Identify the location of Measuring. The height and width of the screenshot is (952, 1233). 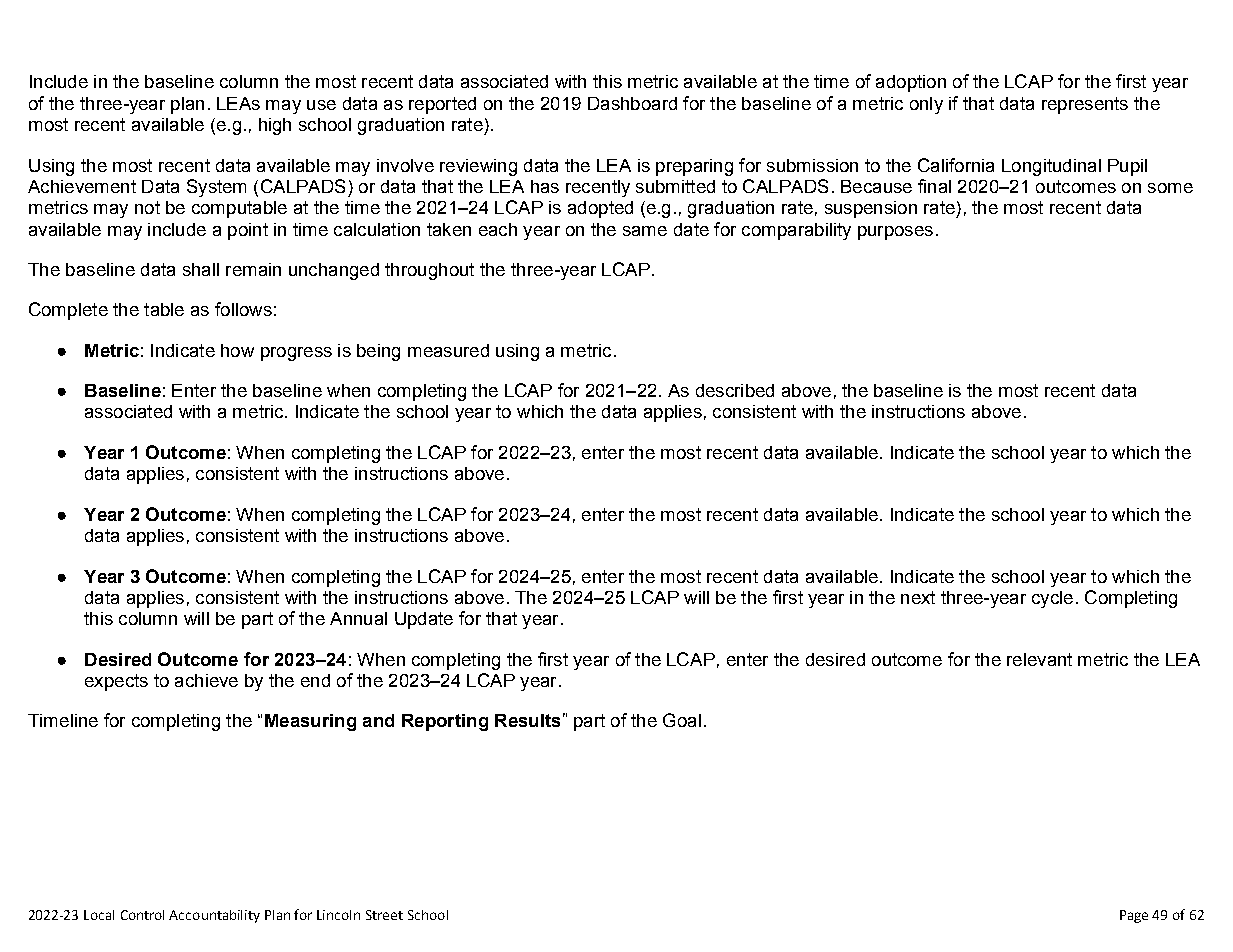
(310, 722).
